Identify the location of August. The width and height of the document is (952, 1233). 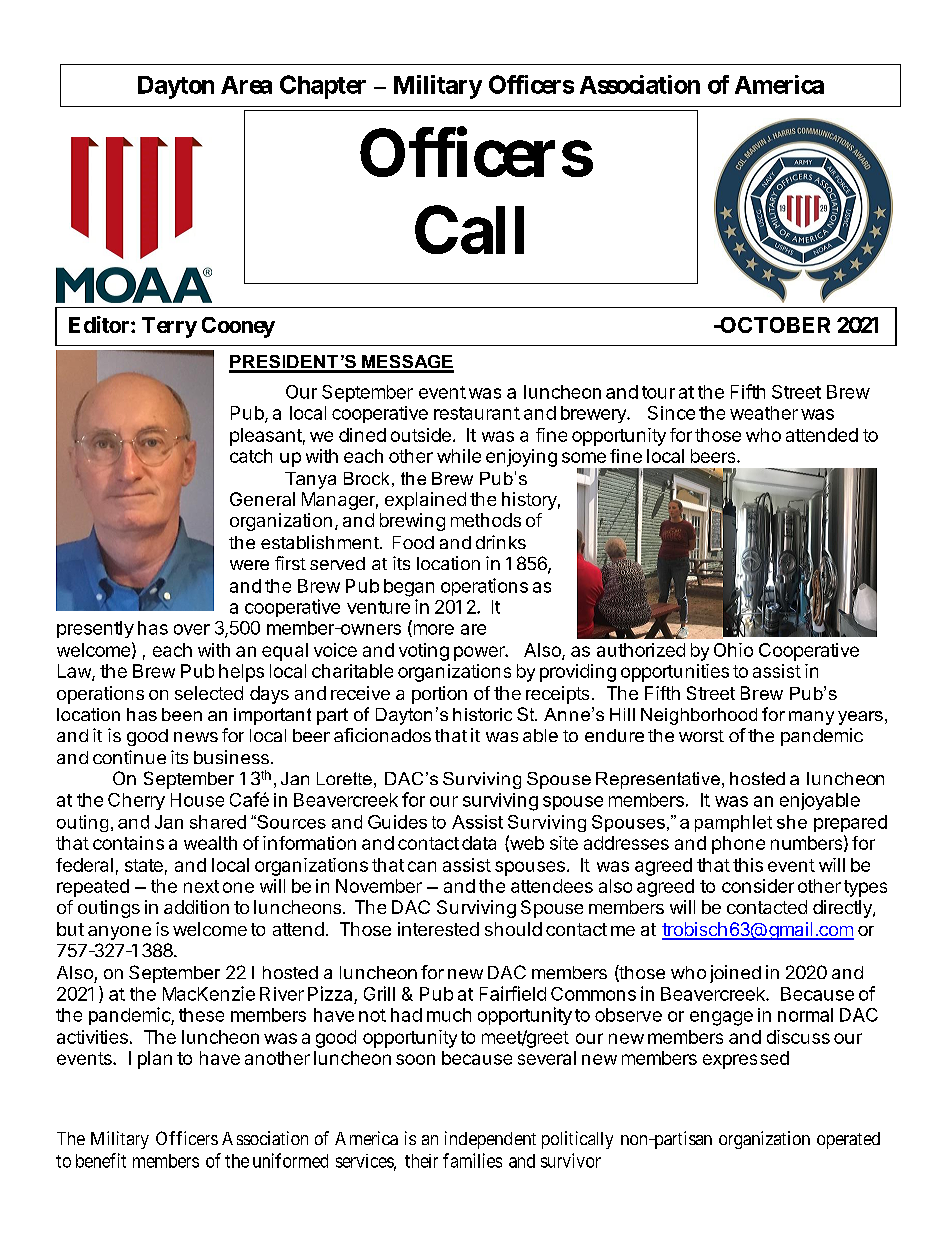
(103, 452).
